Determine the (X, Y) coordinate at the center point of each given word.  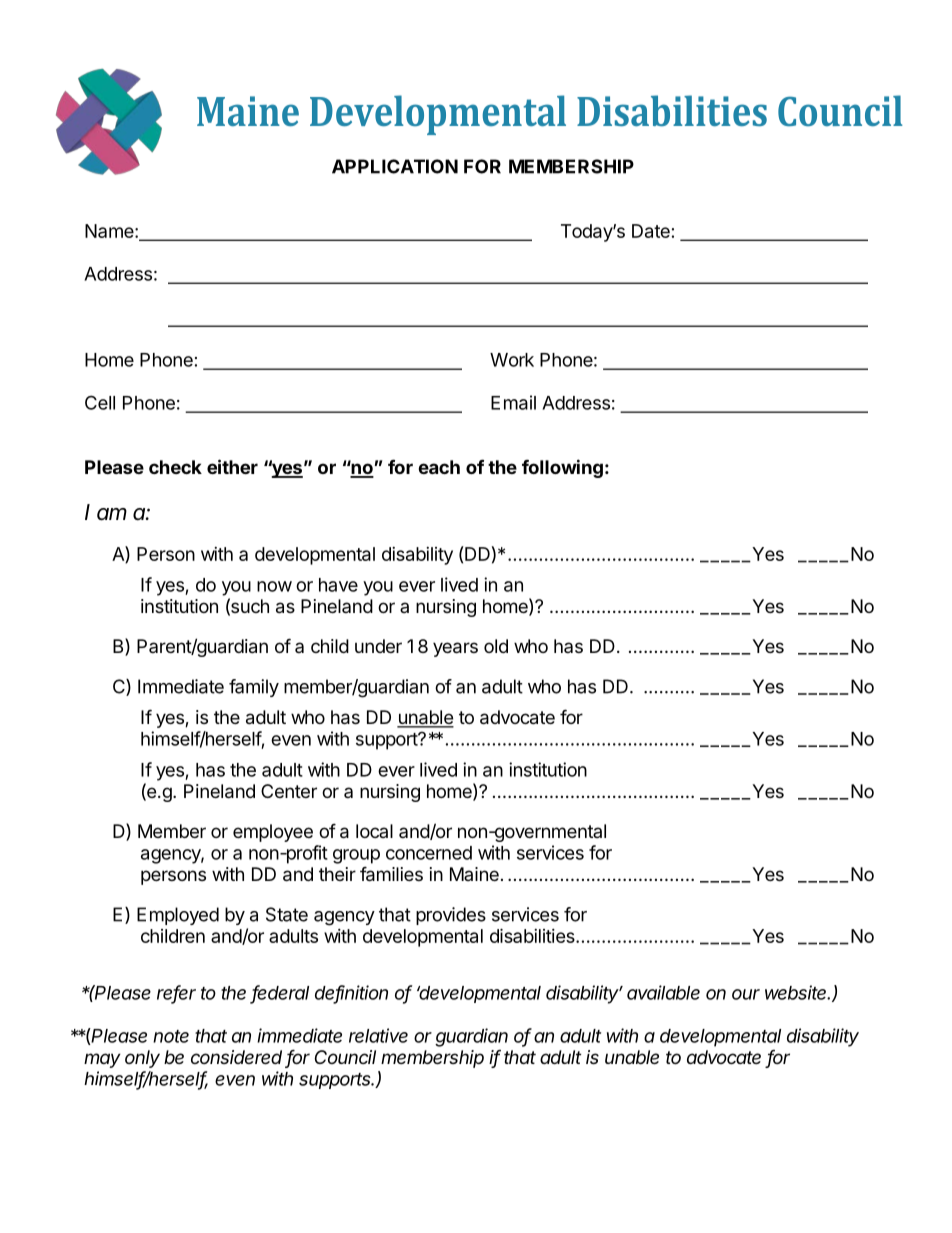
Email (513, 402)
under (378, 646)
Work (512, 360)
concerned (429, 853)
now (274, 586)
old (496, 646)
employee (273, 833)
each (439, 467)
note (171, 1036)
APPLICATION (395, 166)
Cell (100, 402)
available (663, 992)
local (374, 831)
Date (651, 231)
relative (378, 1035)
